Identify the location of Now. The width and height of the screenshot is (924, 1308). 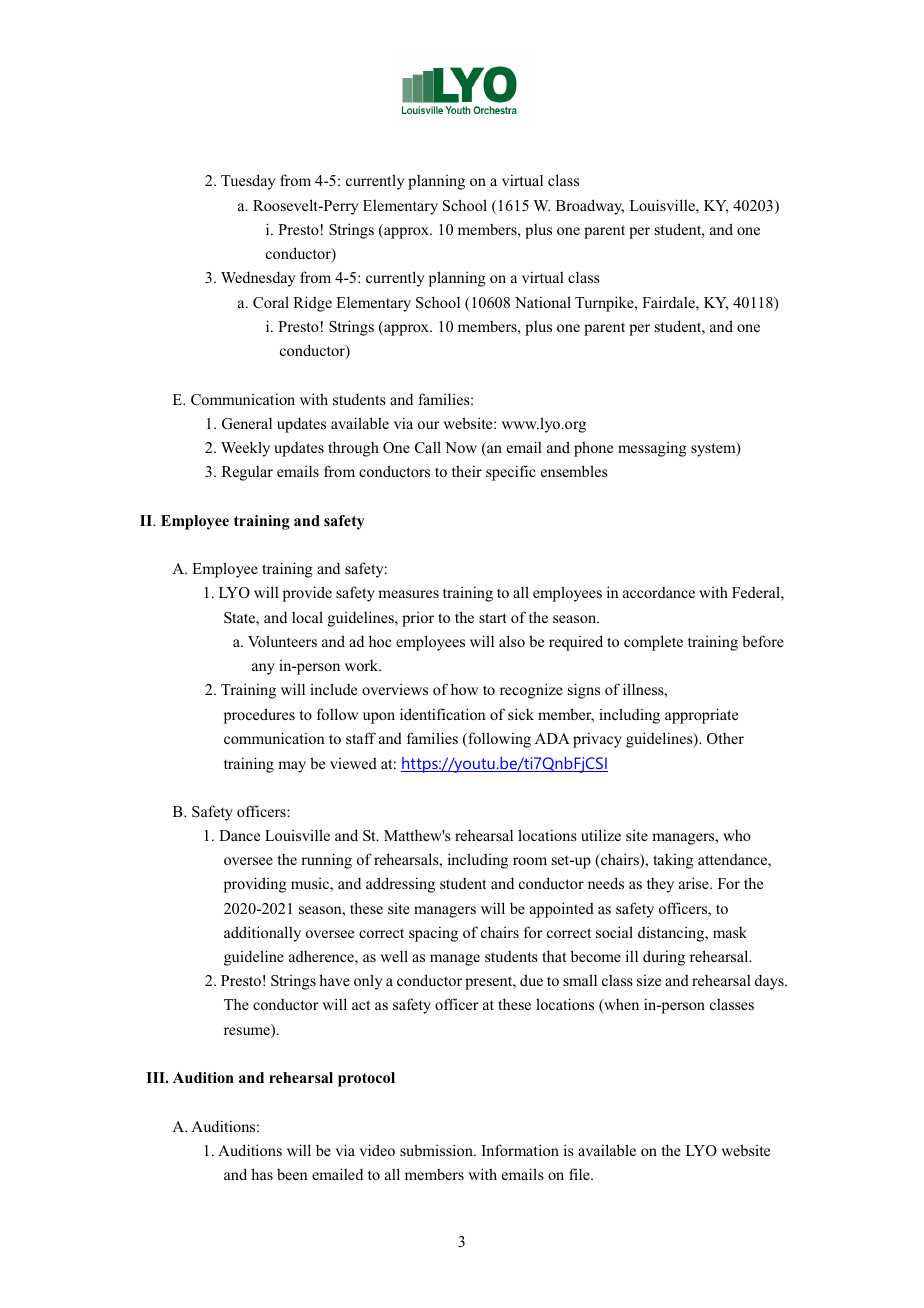
(461, 447).
